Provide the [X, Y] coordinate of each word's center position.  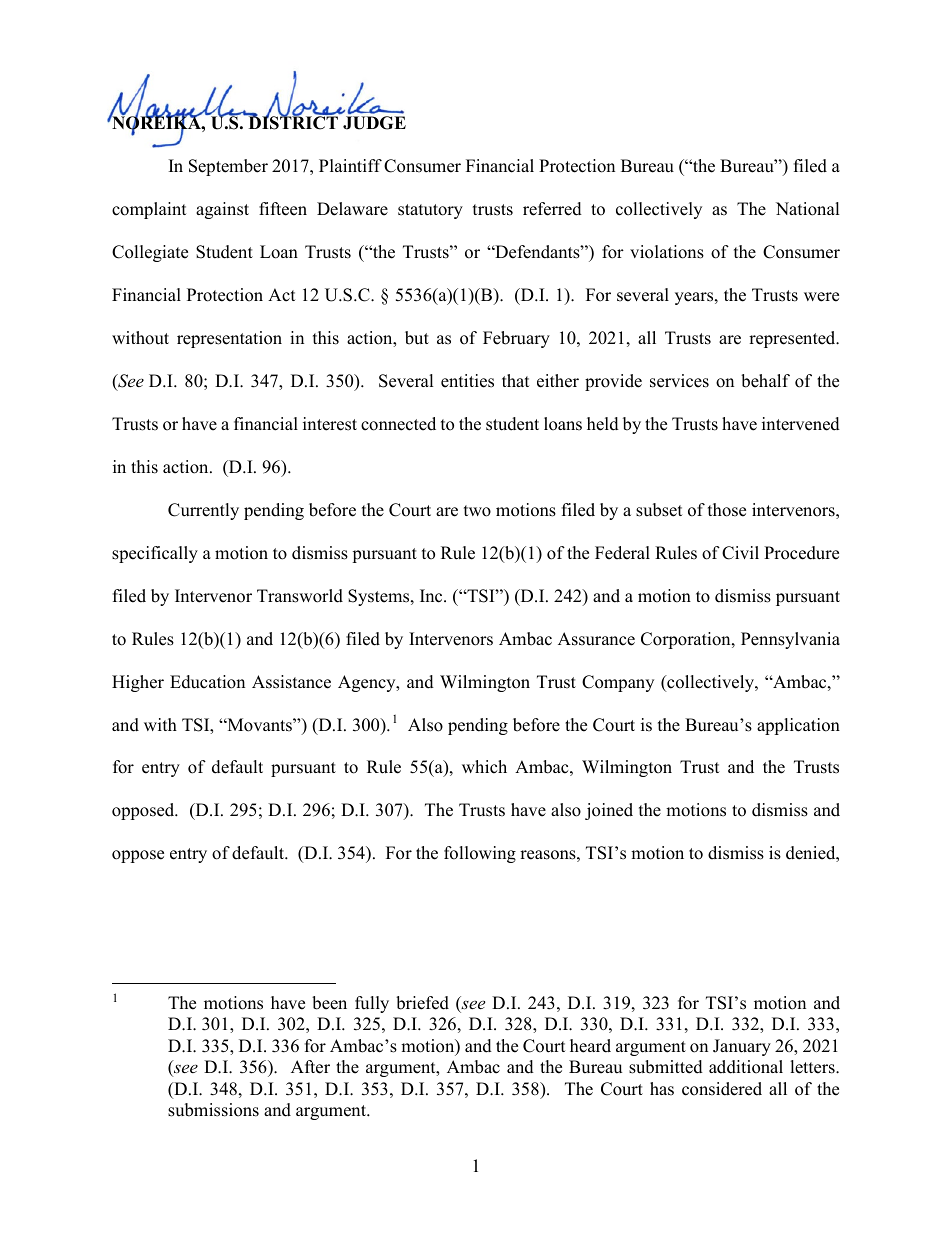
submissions [213, 1110]
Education [207, 682]
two [477, 511]
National [808, 209]
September [228, 167]
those [727, 510]
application [798, 726]
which [484, 767]
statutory [430, 211]
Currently [203, 511]
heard [590, 1046]
